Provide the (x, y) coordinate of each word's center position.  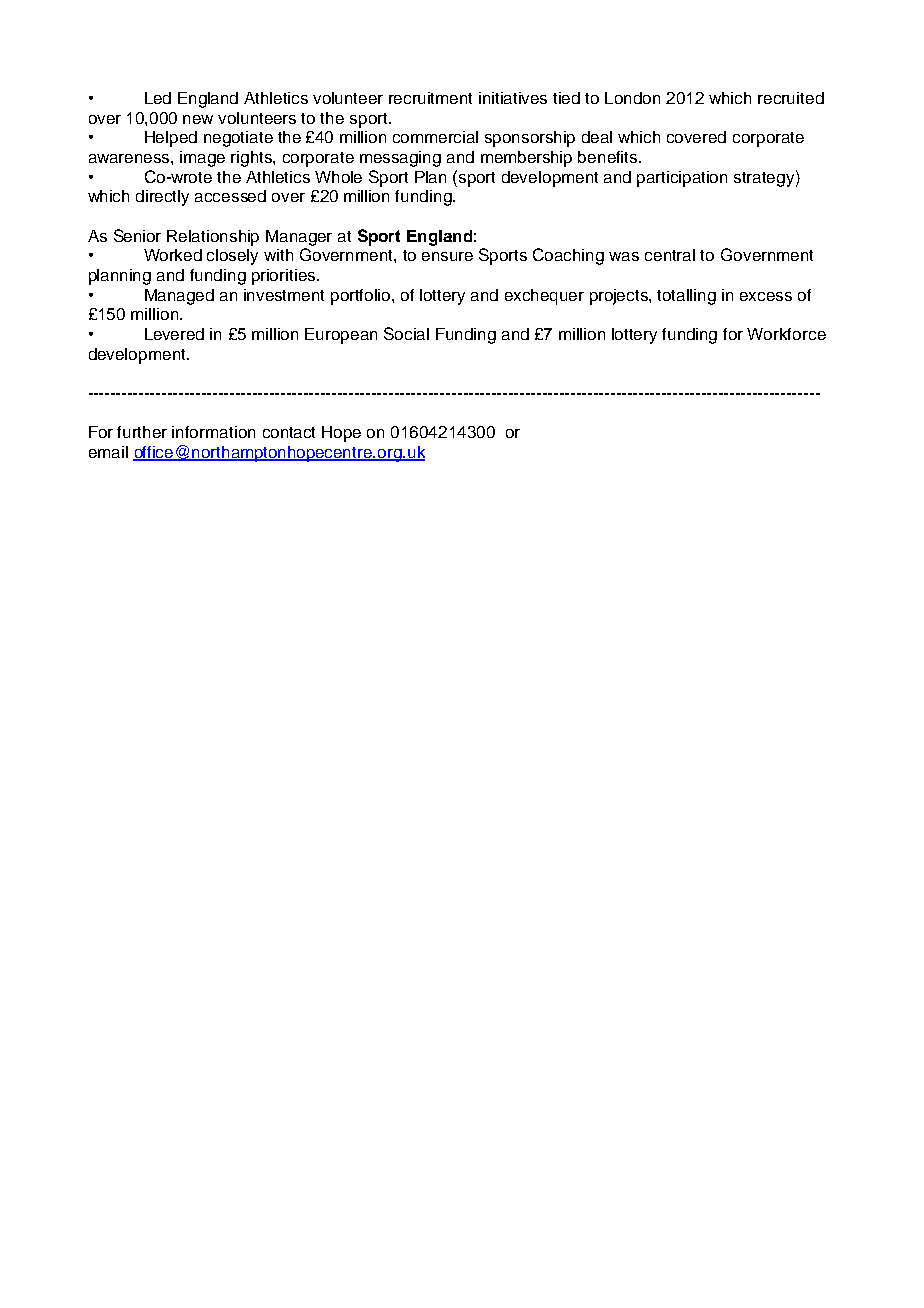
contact (289, 432)
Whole (338, 177)
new (198, 119)
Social (406, 333)
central (670, 255)
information (213, 432)
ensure (447, 256)
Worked (173, 255)
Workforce (786, 334)
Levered (174, 334)
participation (682, 179)
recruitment (430, 98)
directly (162, 198)
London (632, 98)
